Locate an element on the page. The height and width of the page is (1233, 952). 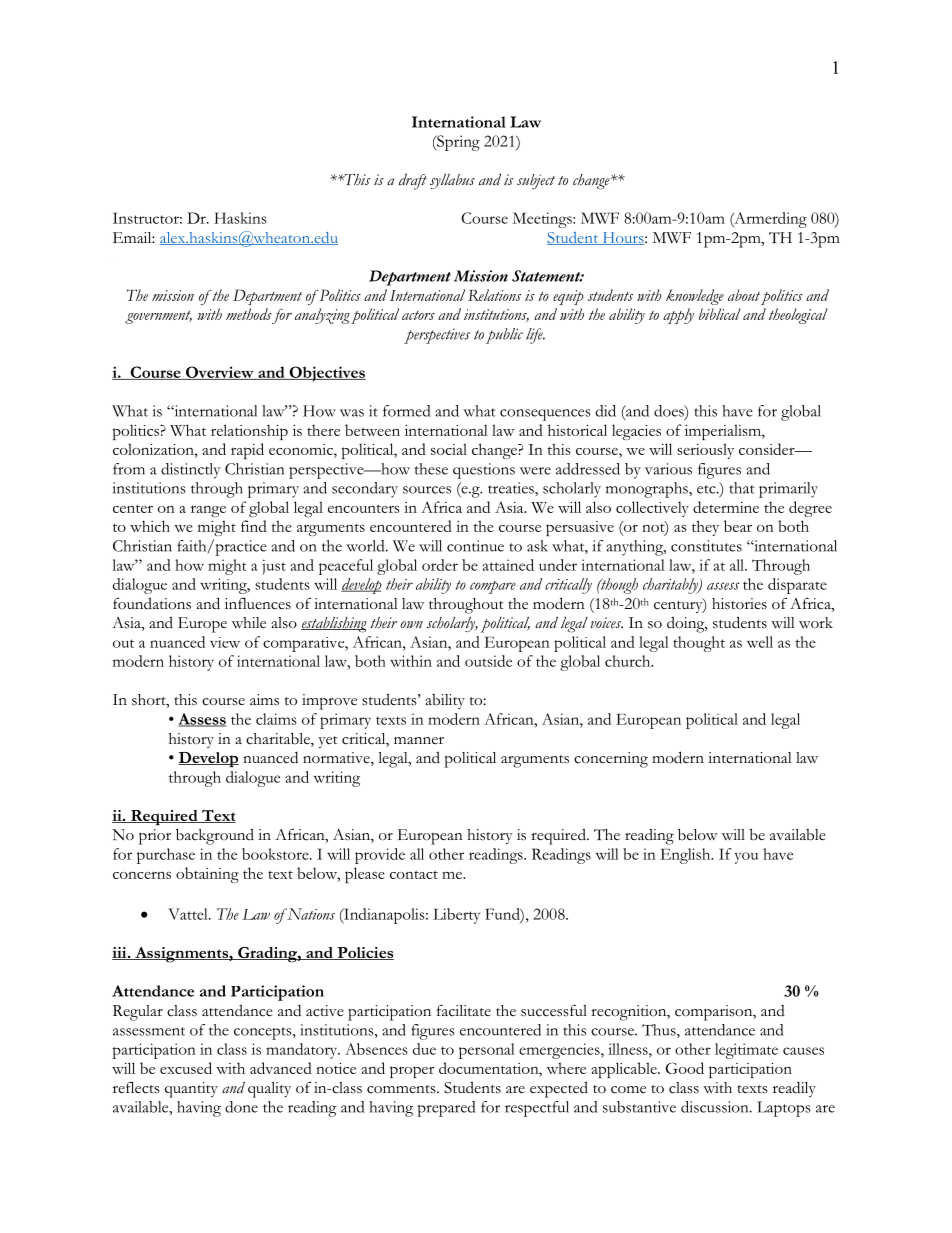
well is located at coordinates (760, 642).
